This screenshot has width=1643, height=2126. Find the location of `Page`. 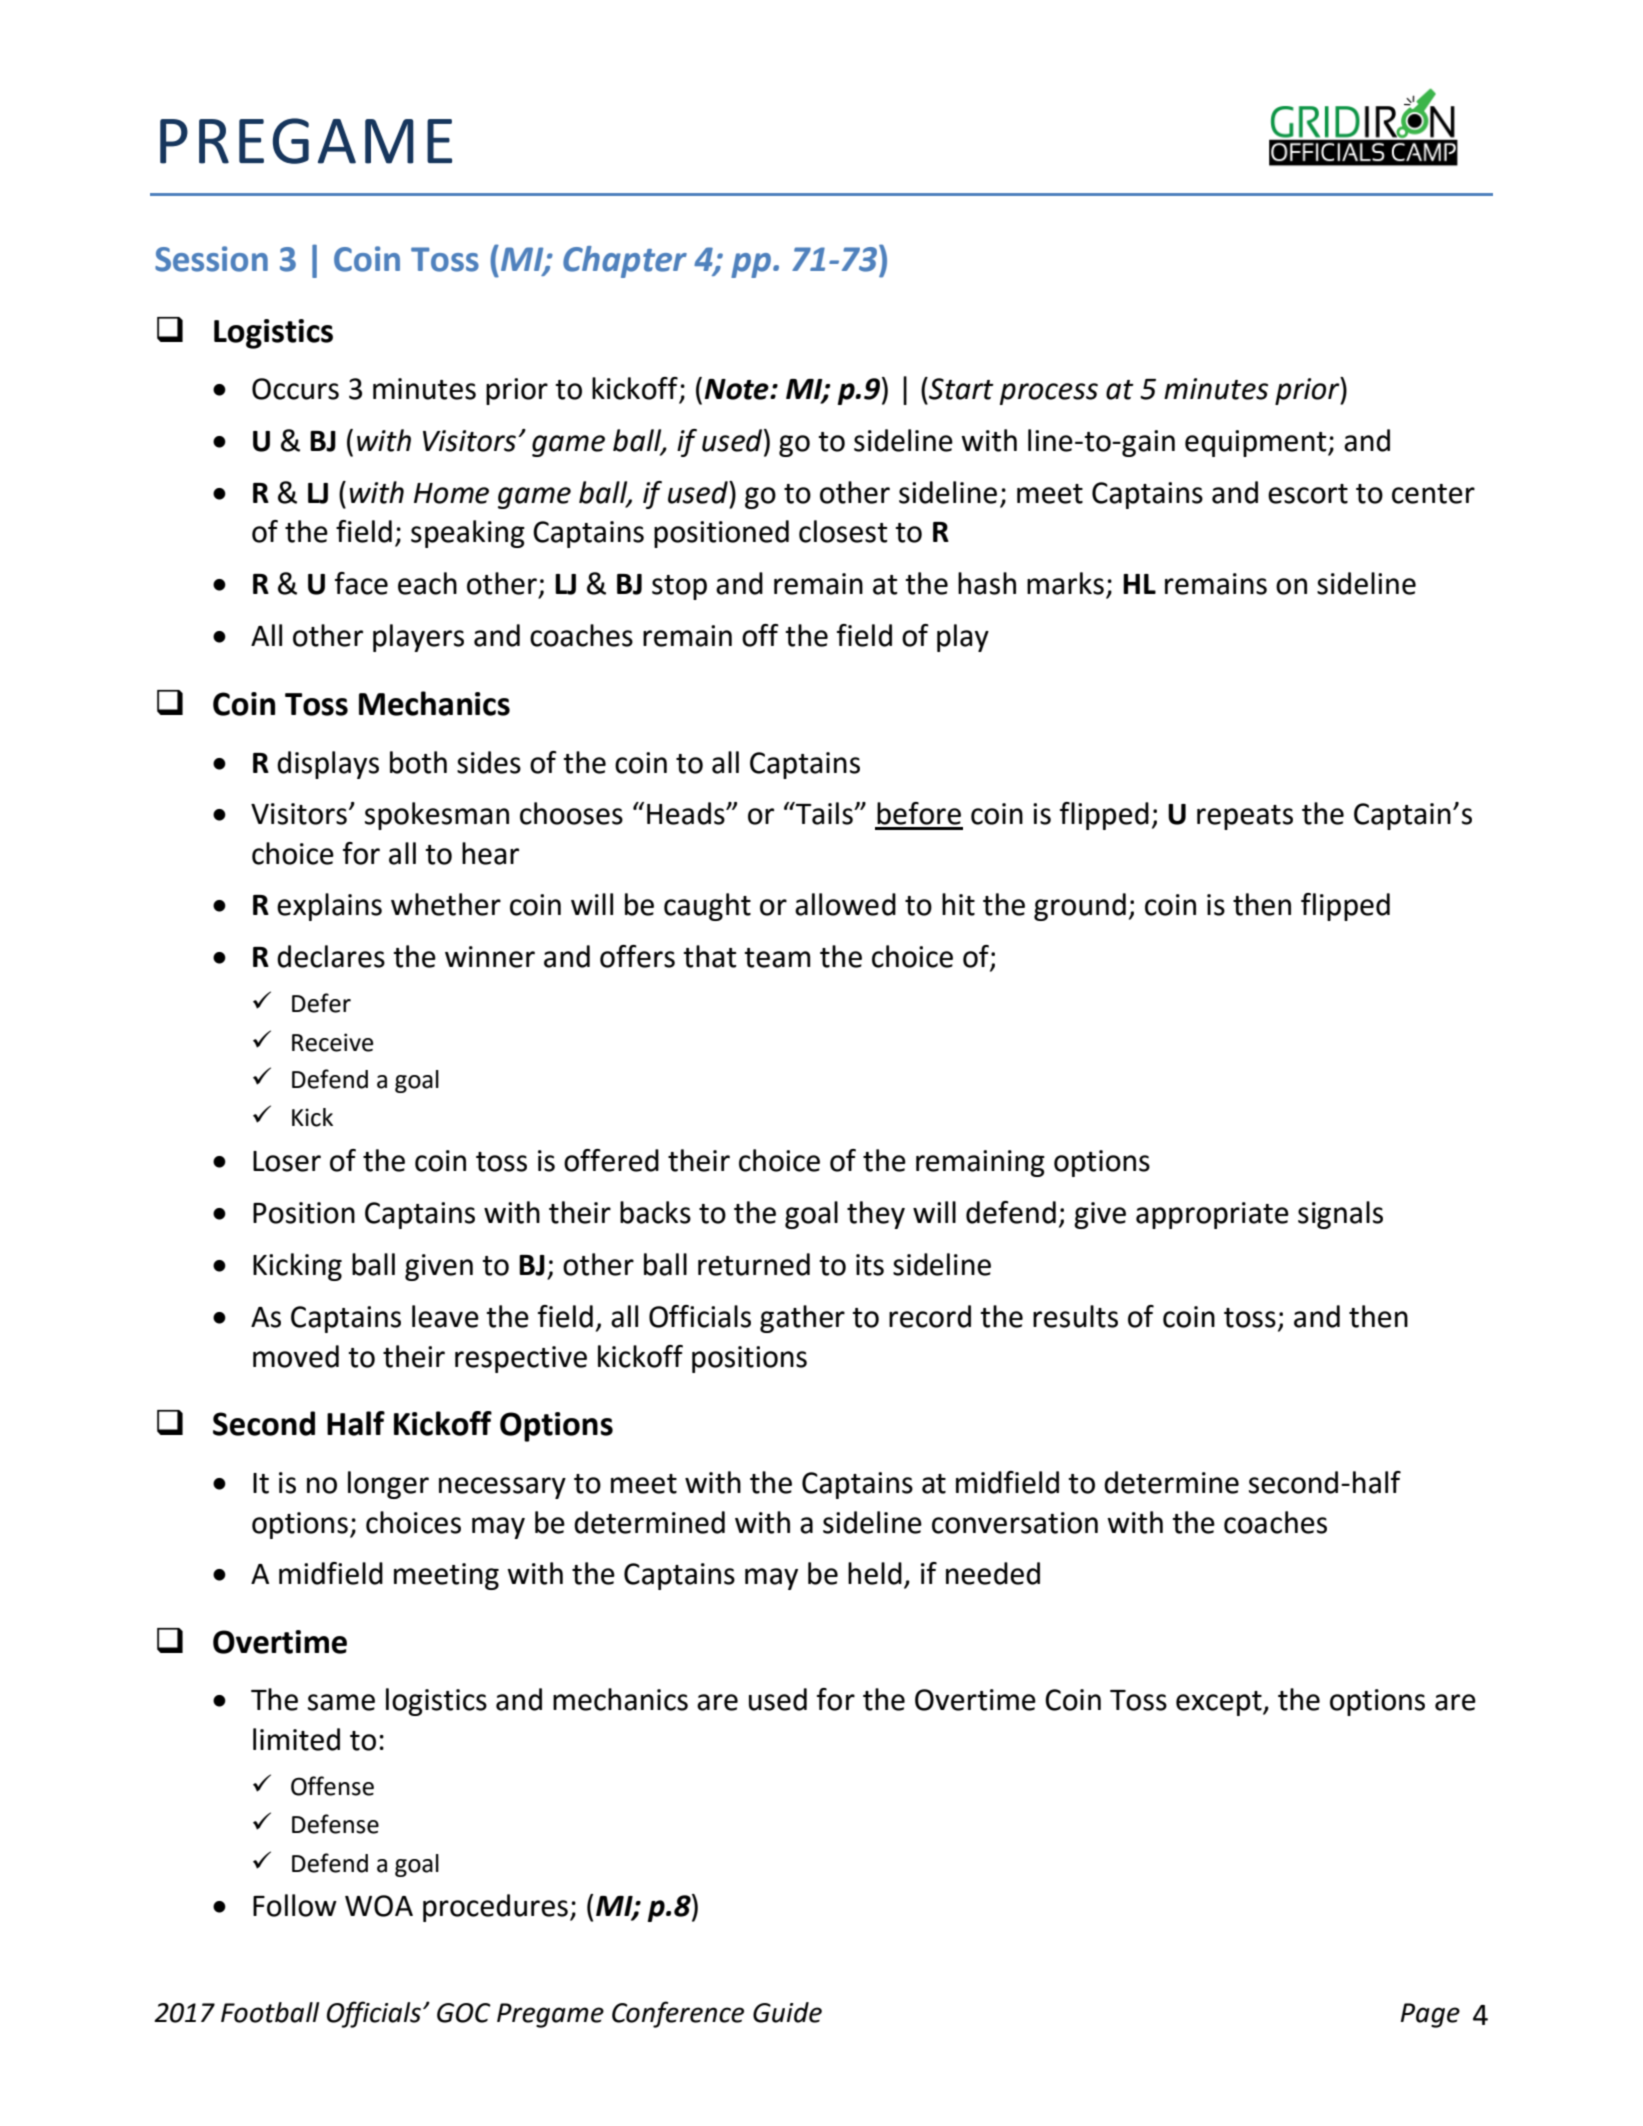

Page is located at coordinates (1430, 2015).
